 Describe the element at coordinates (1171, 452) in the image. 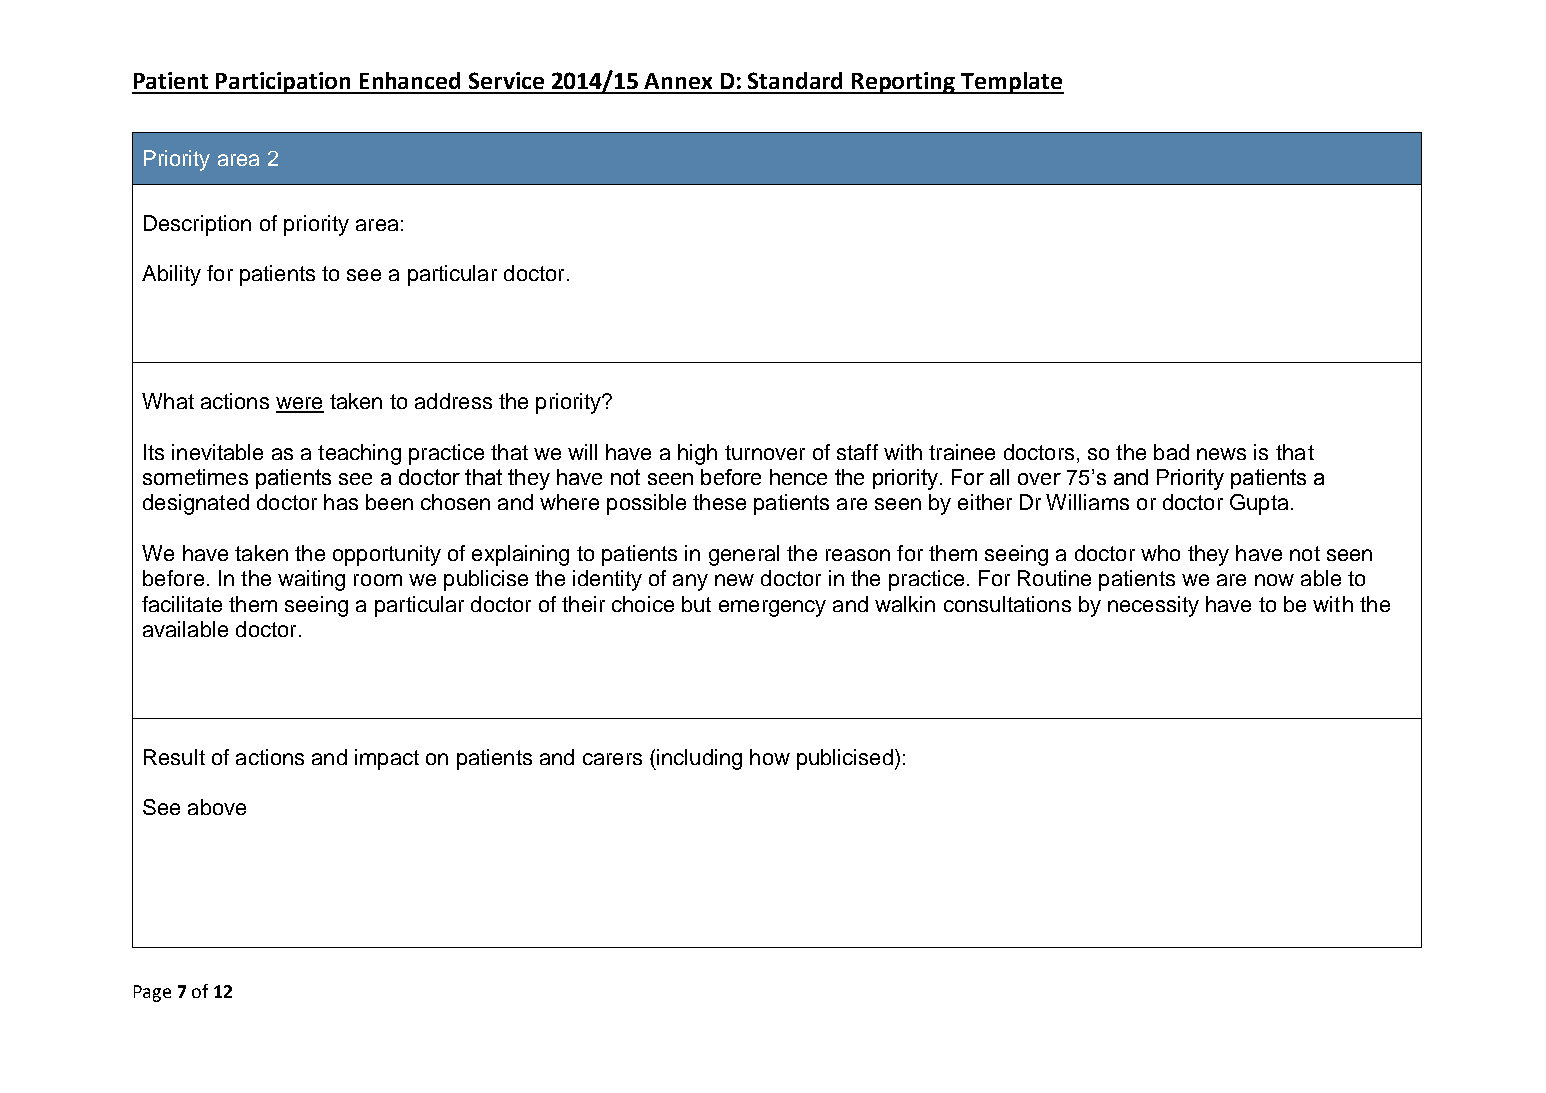

I see `bad` at that location.
